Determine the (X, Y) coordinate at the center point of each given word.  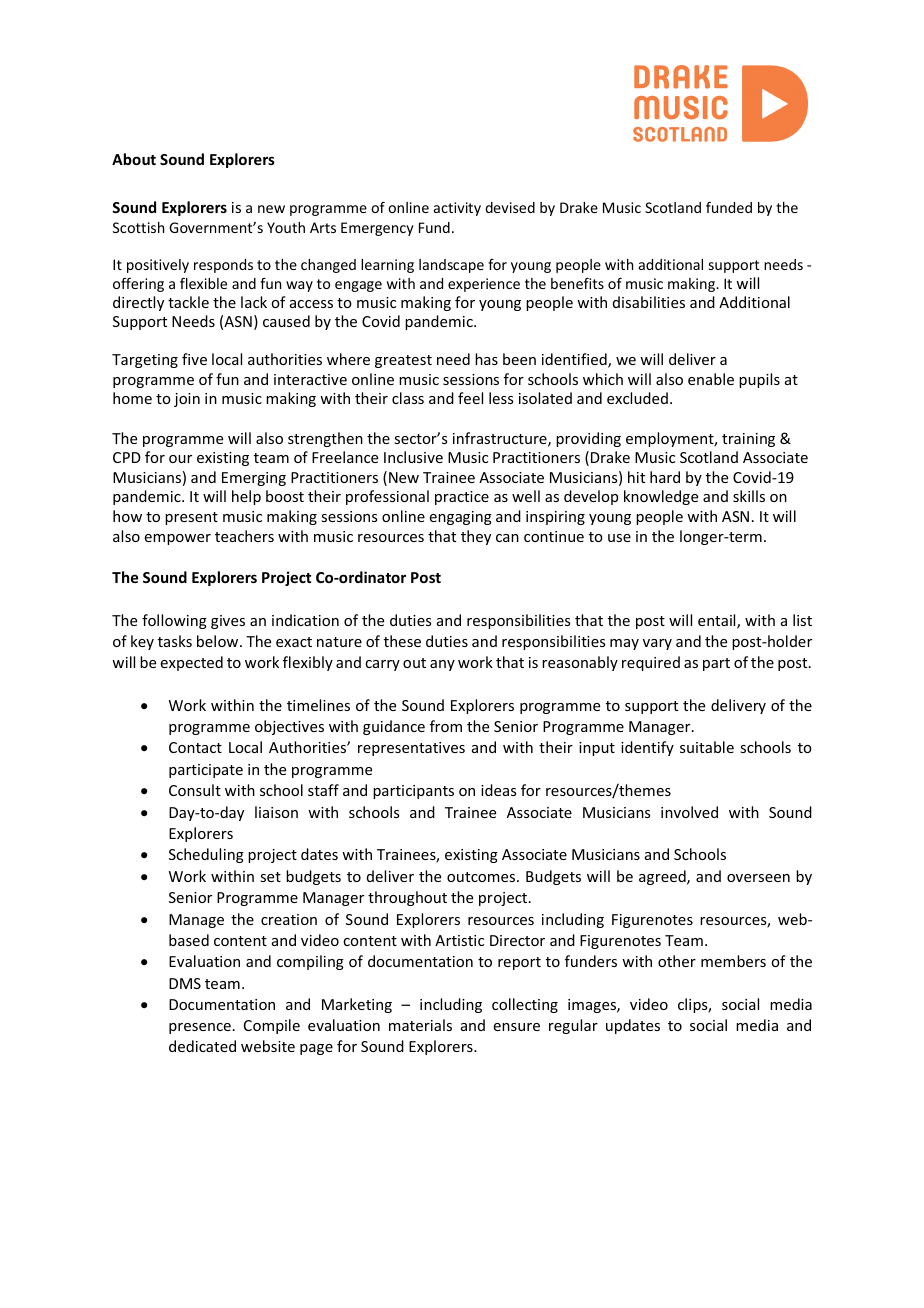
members (733, 961)
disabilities (649, 302)
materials (420, 1025)
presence (200, 1028)
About (134, 159)
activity (457, 209)
